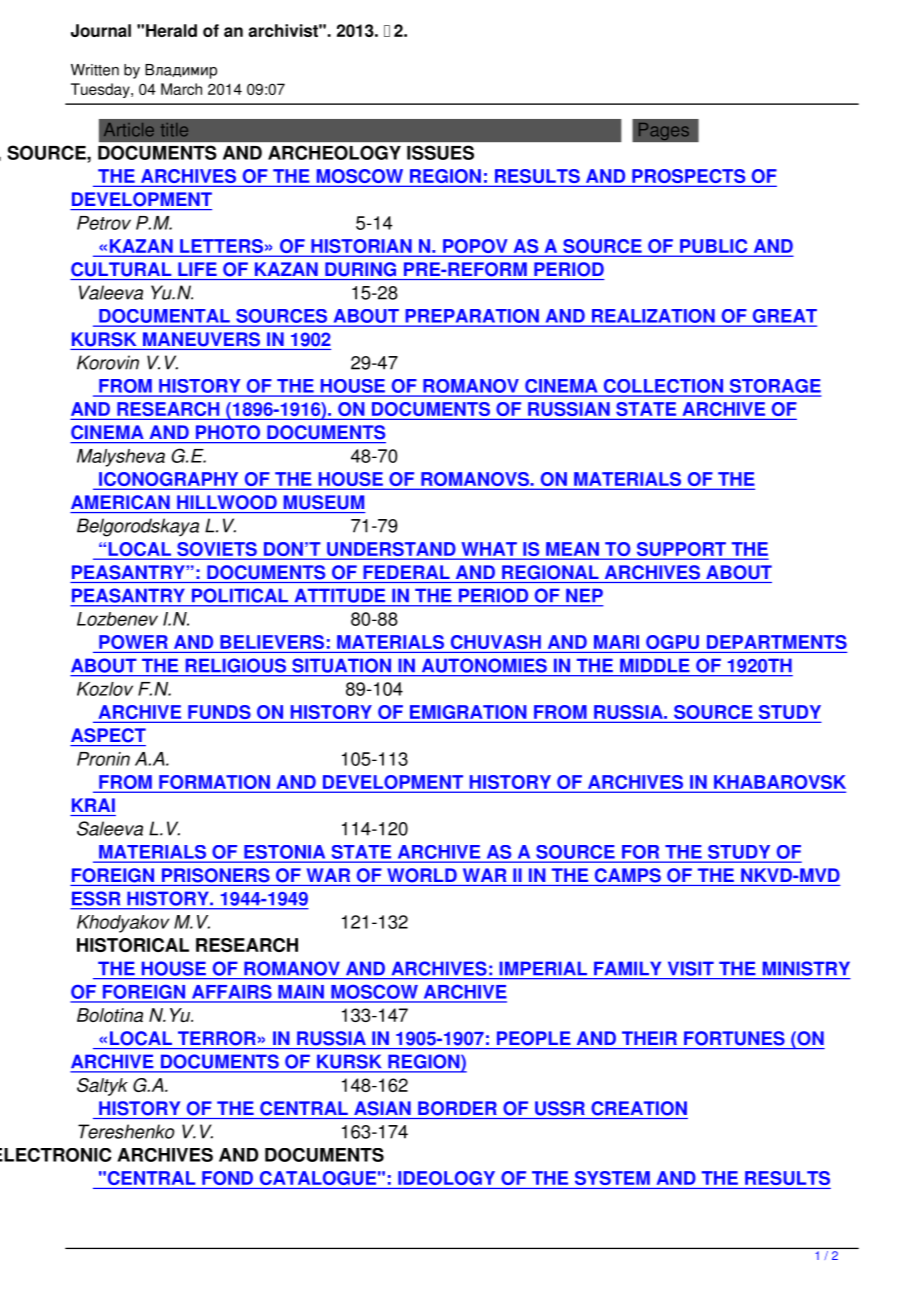 The height and width of the screenshot is (1308, 924). I want to click on EMIGRATION, so click(468, 713).
